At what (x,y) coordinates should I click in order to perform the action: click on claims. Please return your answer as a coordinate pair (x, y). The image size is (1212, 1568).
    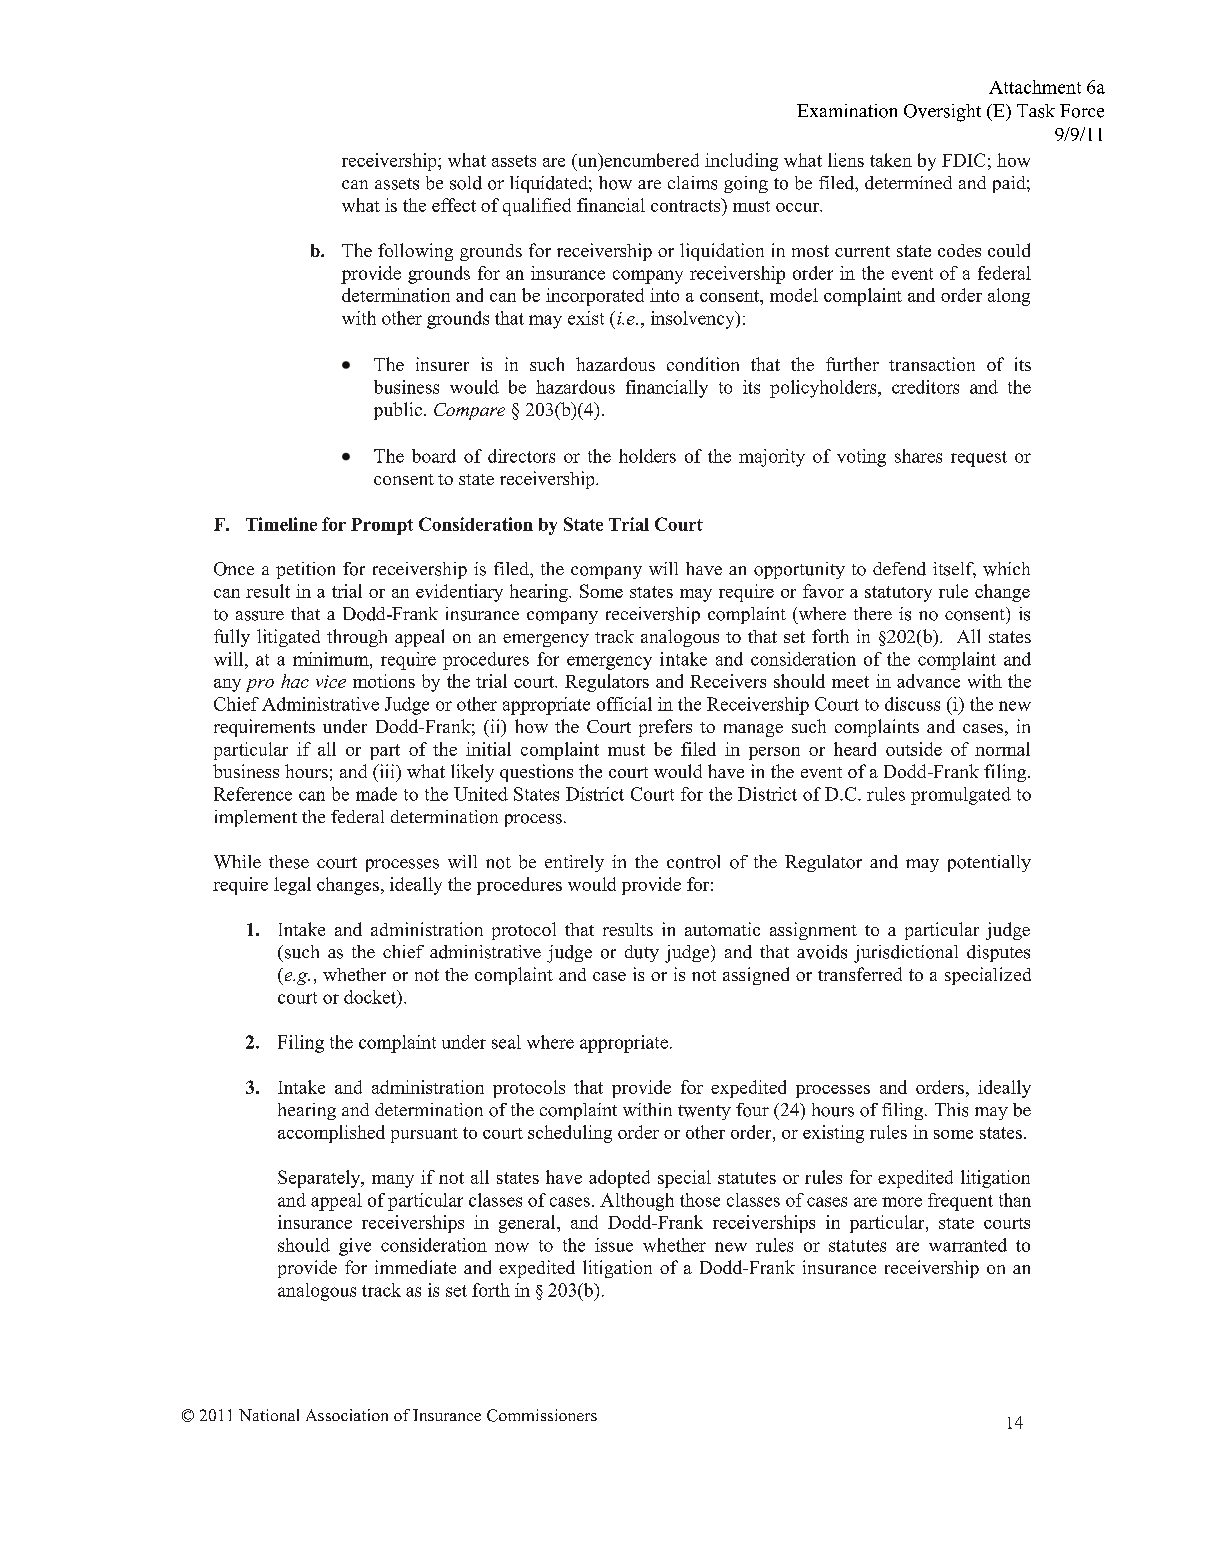
    Looking at the image, I should click on (692, 183).
